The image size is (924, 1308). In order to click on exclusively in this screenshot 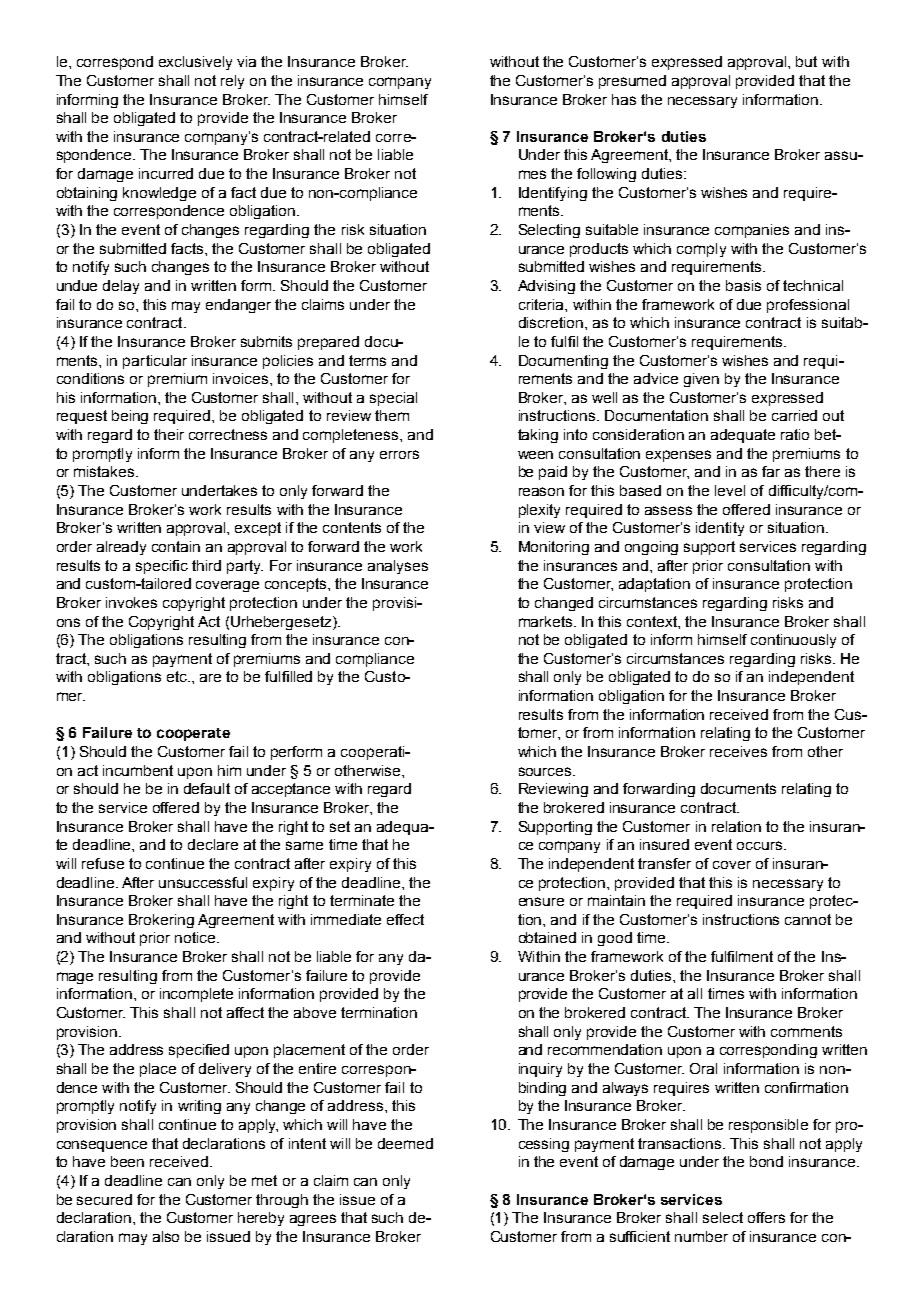, I will do `click(195, 63)`.
